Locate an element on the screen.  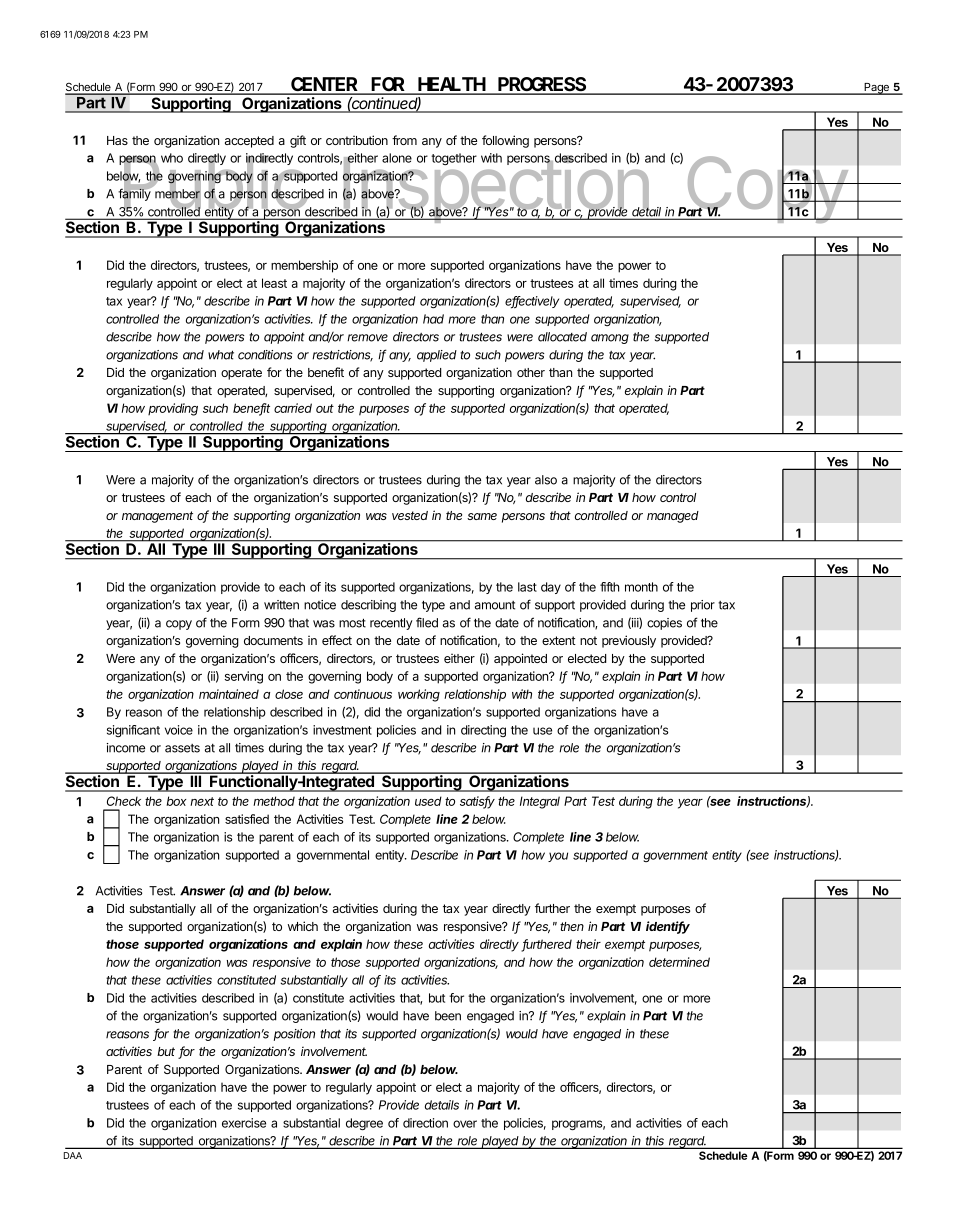
who is located at coordinates (172, 158).
